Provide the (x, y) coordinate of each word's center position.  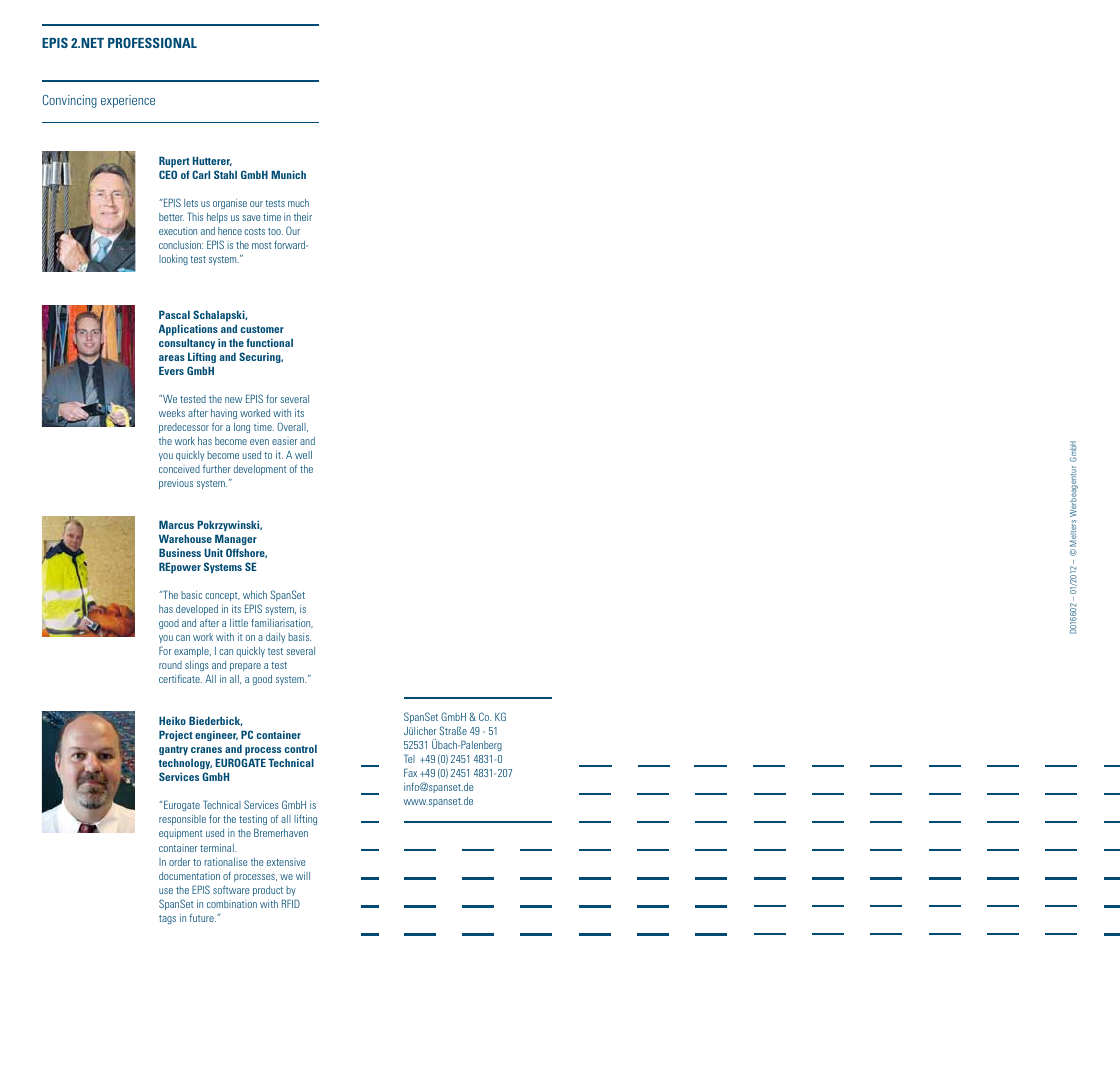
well (303, 455)
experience (128, 101)
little (239, 623)
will (303, 876)
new (233, 400)
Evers (171, 370)
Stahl (225, 174)
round (170, 665)
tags (167, 919)
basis (299, 637)
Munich (288, 174)
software (231, 890)
